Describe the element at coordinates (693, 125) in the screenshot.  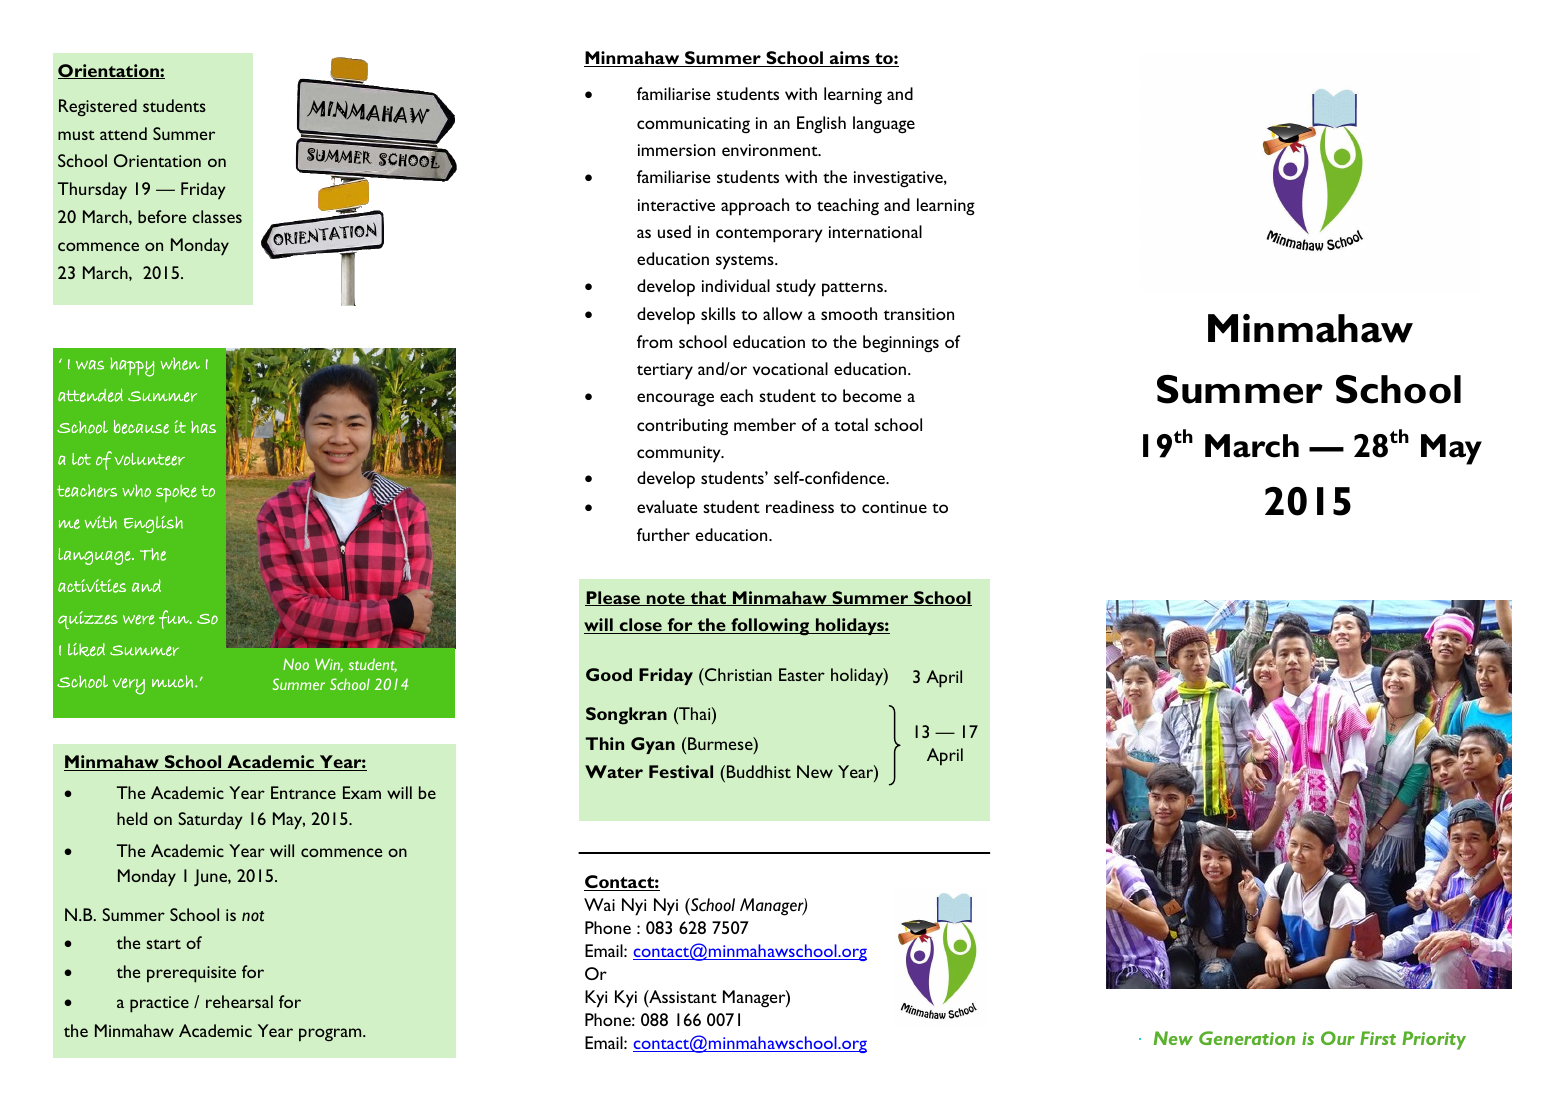
I see `communicating` at that location.
